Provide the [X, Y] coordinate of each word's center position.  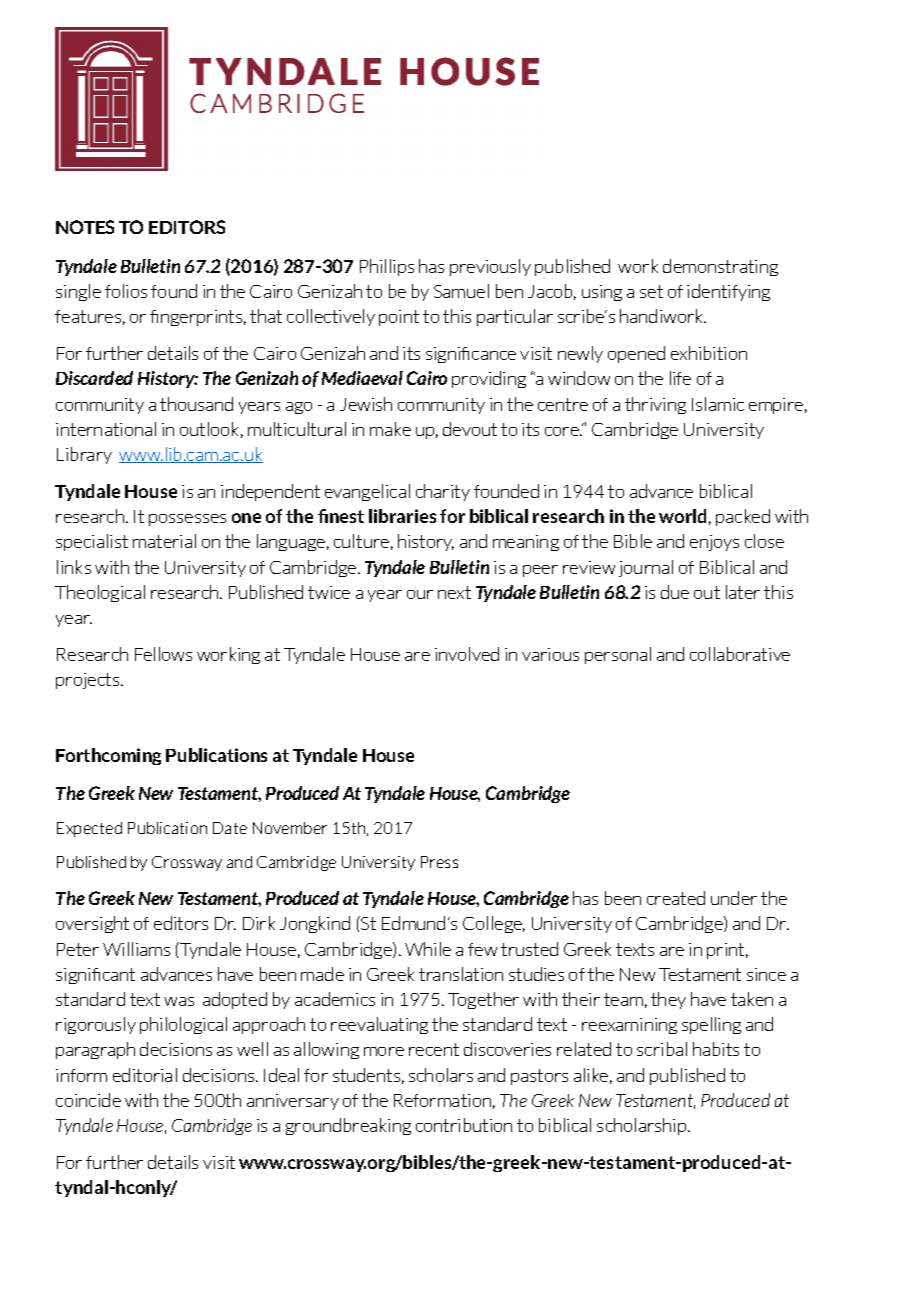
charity [443, 492]
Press [439, 862]
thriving [655, 405]
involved [467, 654]
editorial [145, 1075]
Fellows [163, 654]
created [676, 898]
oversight [92, 924]
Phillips [387, 267]
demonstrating [720, 267]
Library [84, 455]
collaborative [740, 654]
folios [126, 291]
